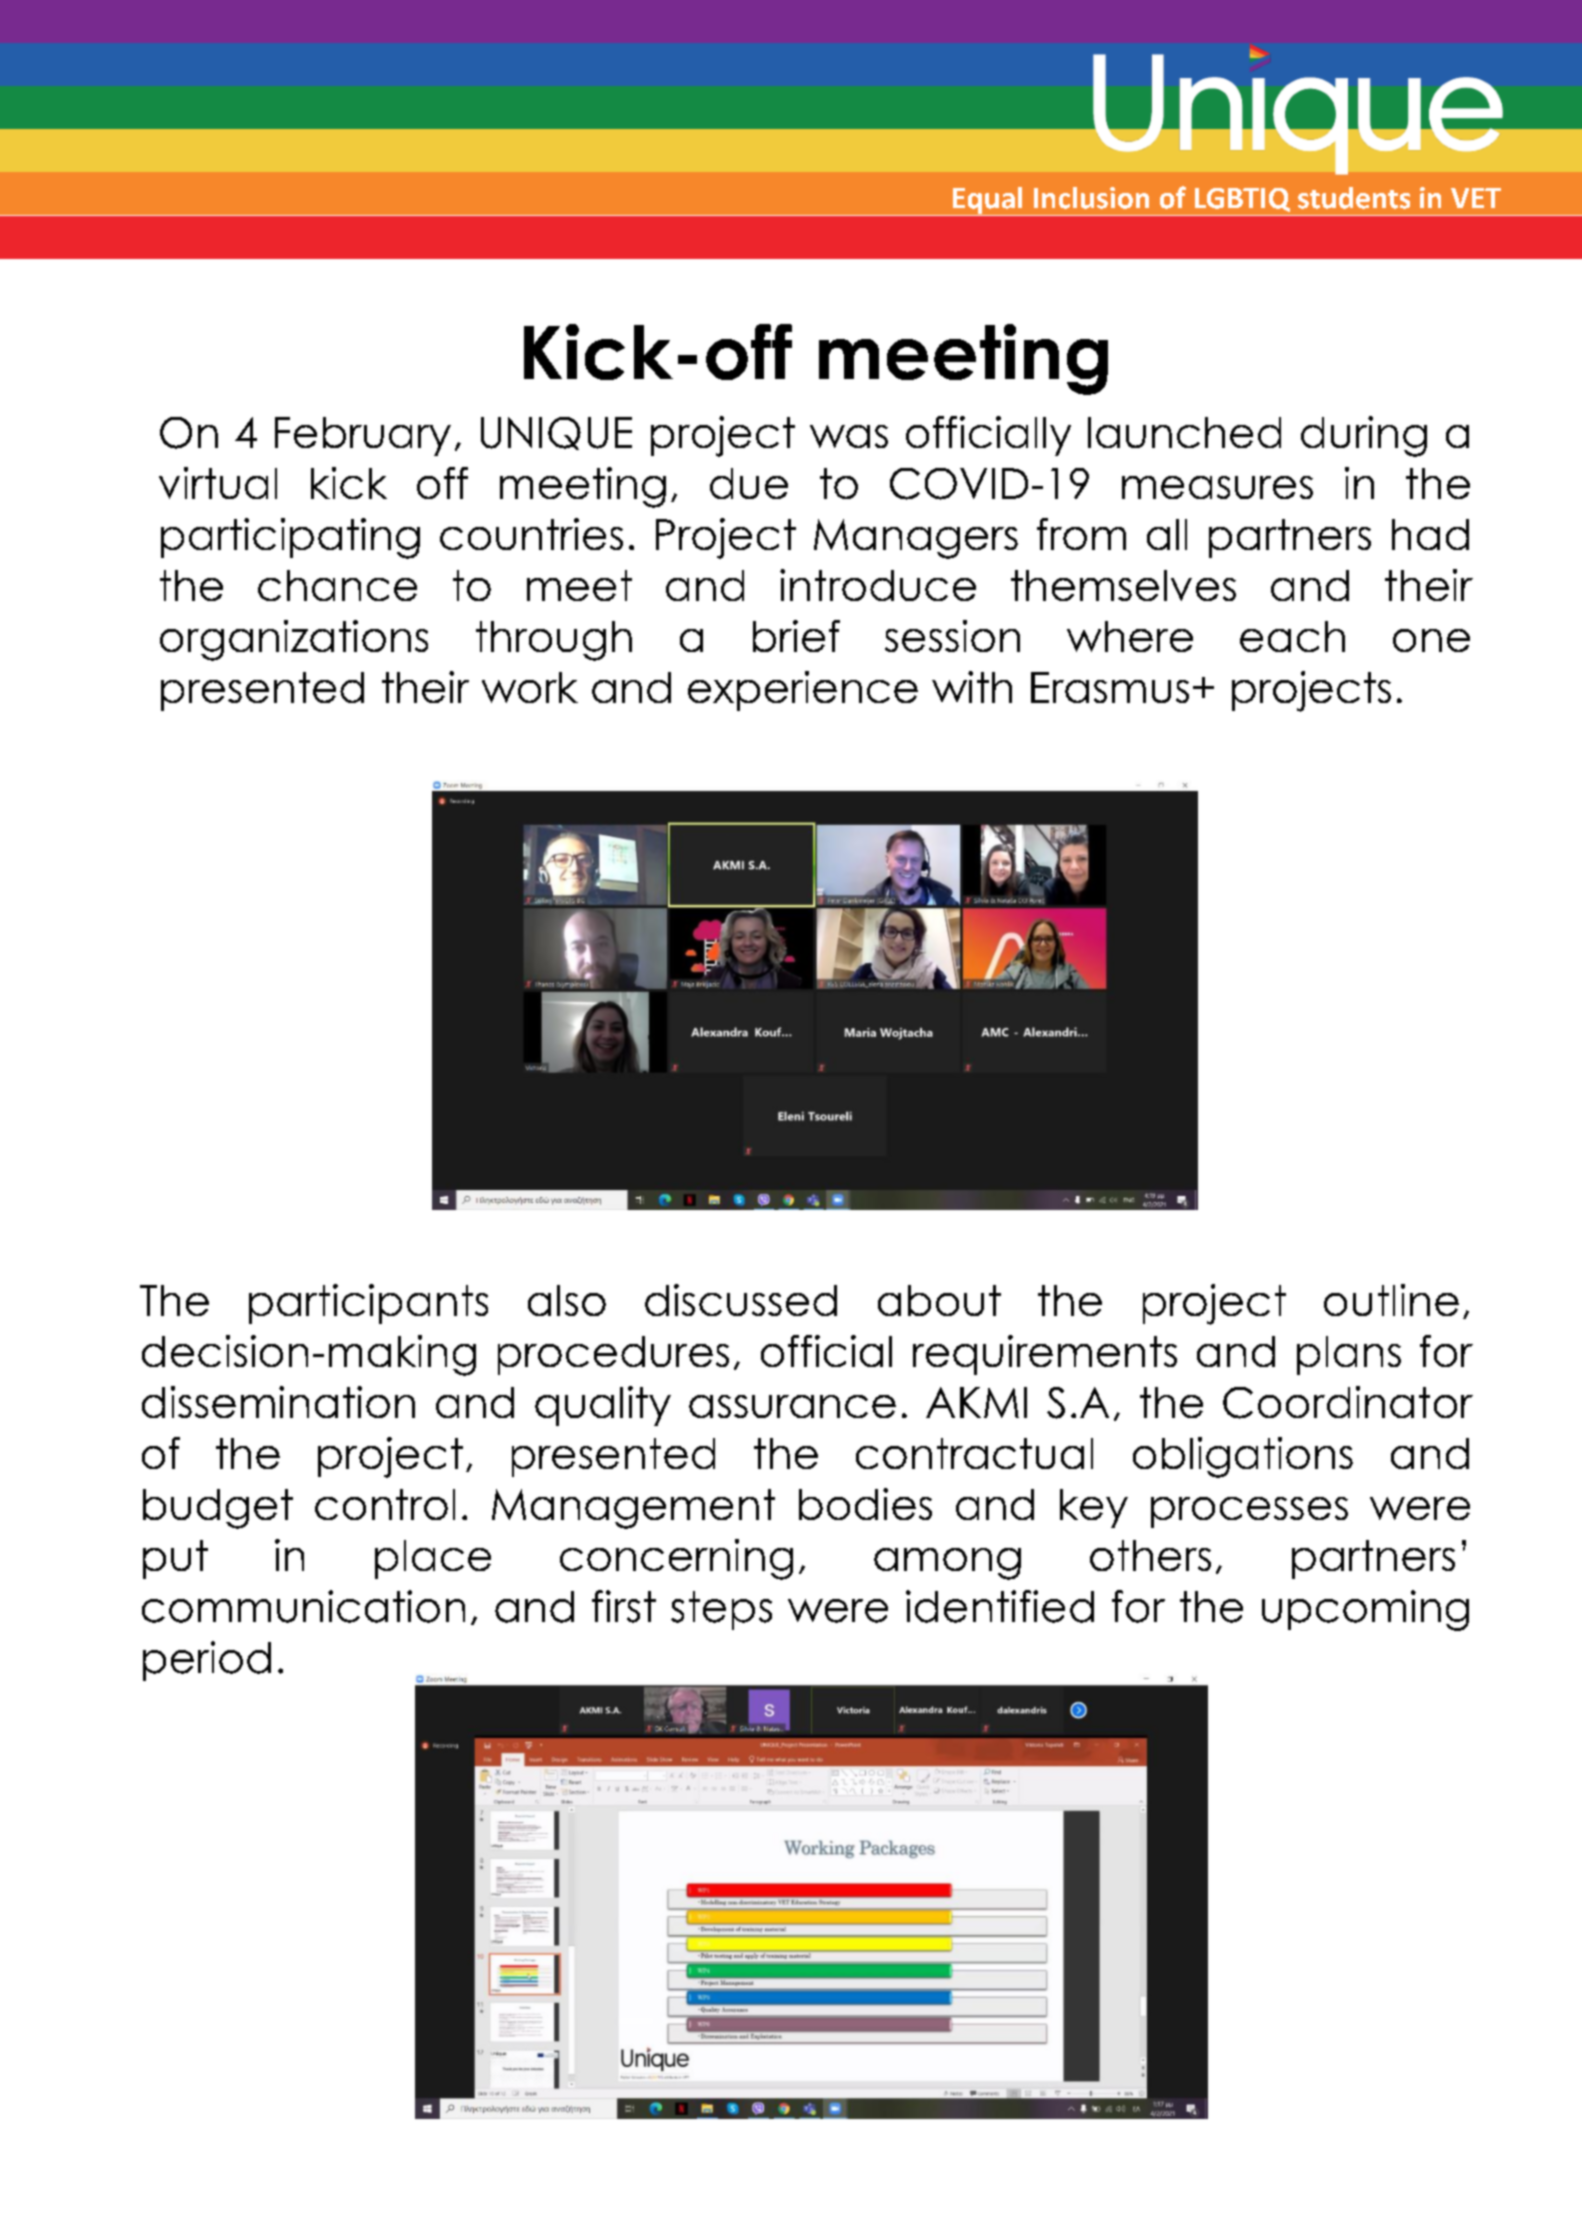 Image resolution: width=1582 pixels, height=2237 pixels. What do you see at coordinates (1365, 1610) in the document?
I see `upcoming` at bounding box center [1365, 1610].
